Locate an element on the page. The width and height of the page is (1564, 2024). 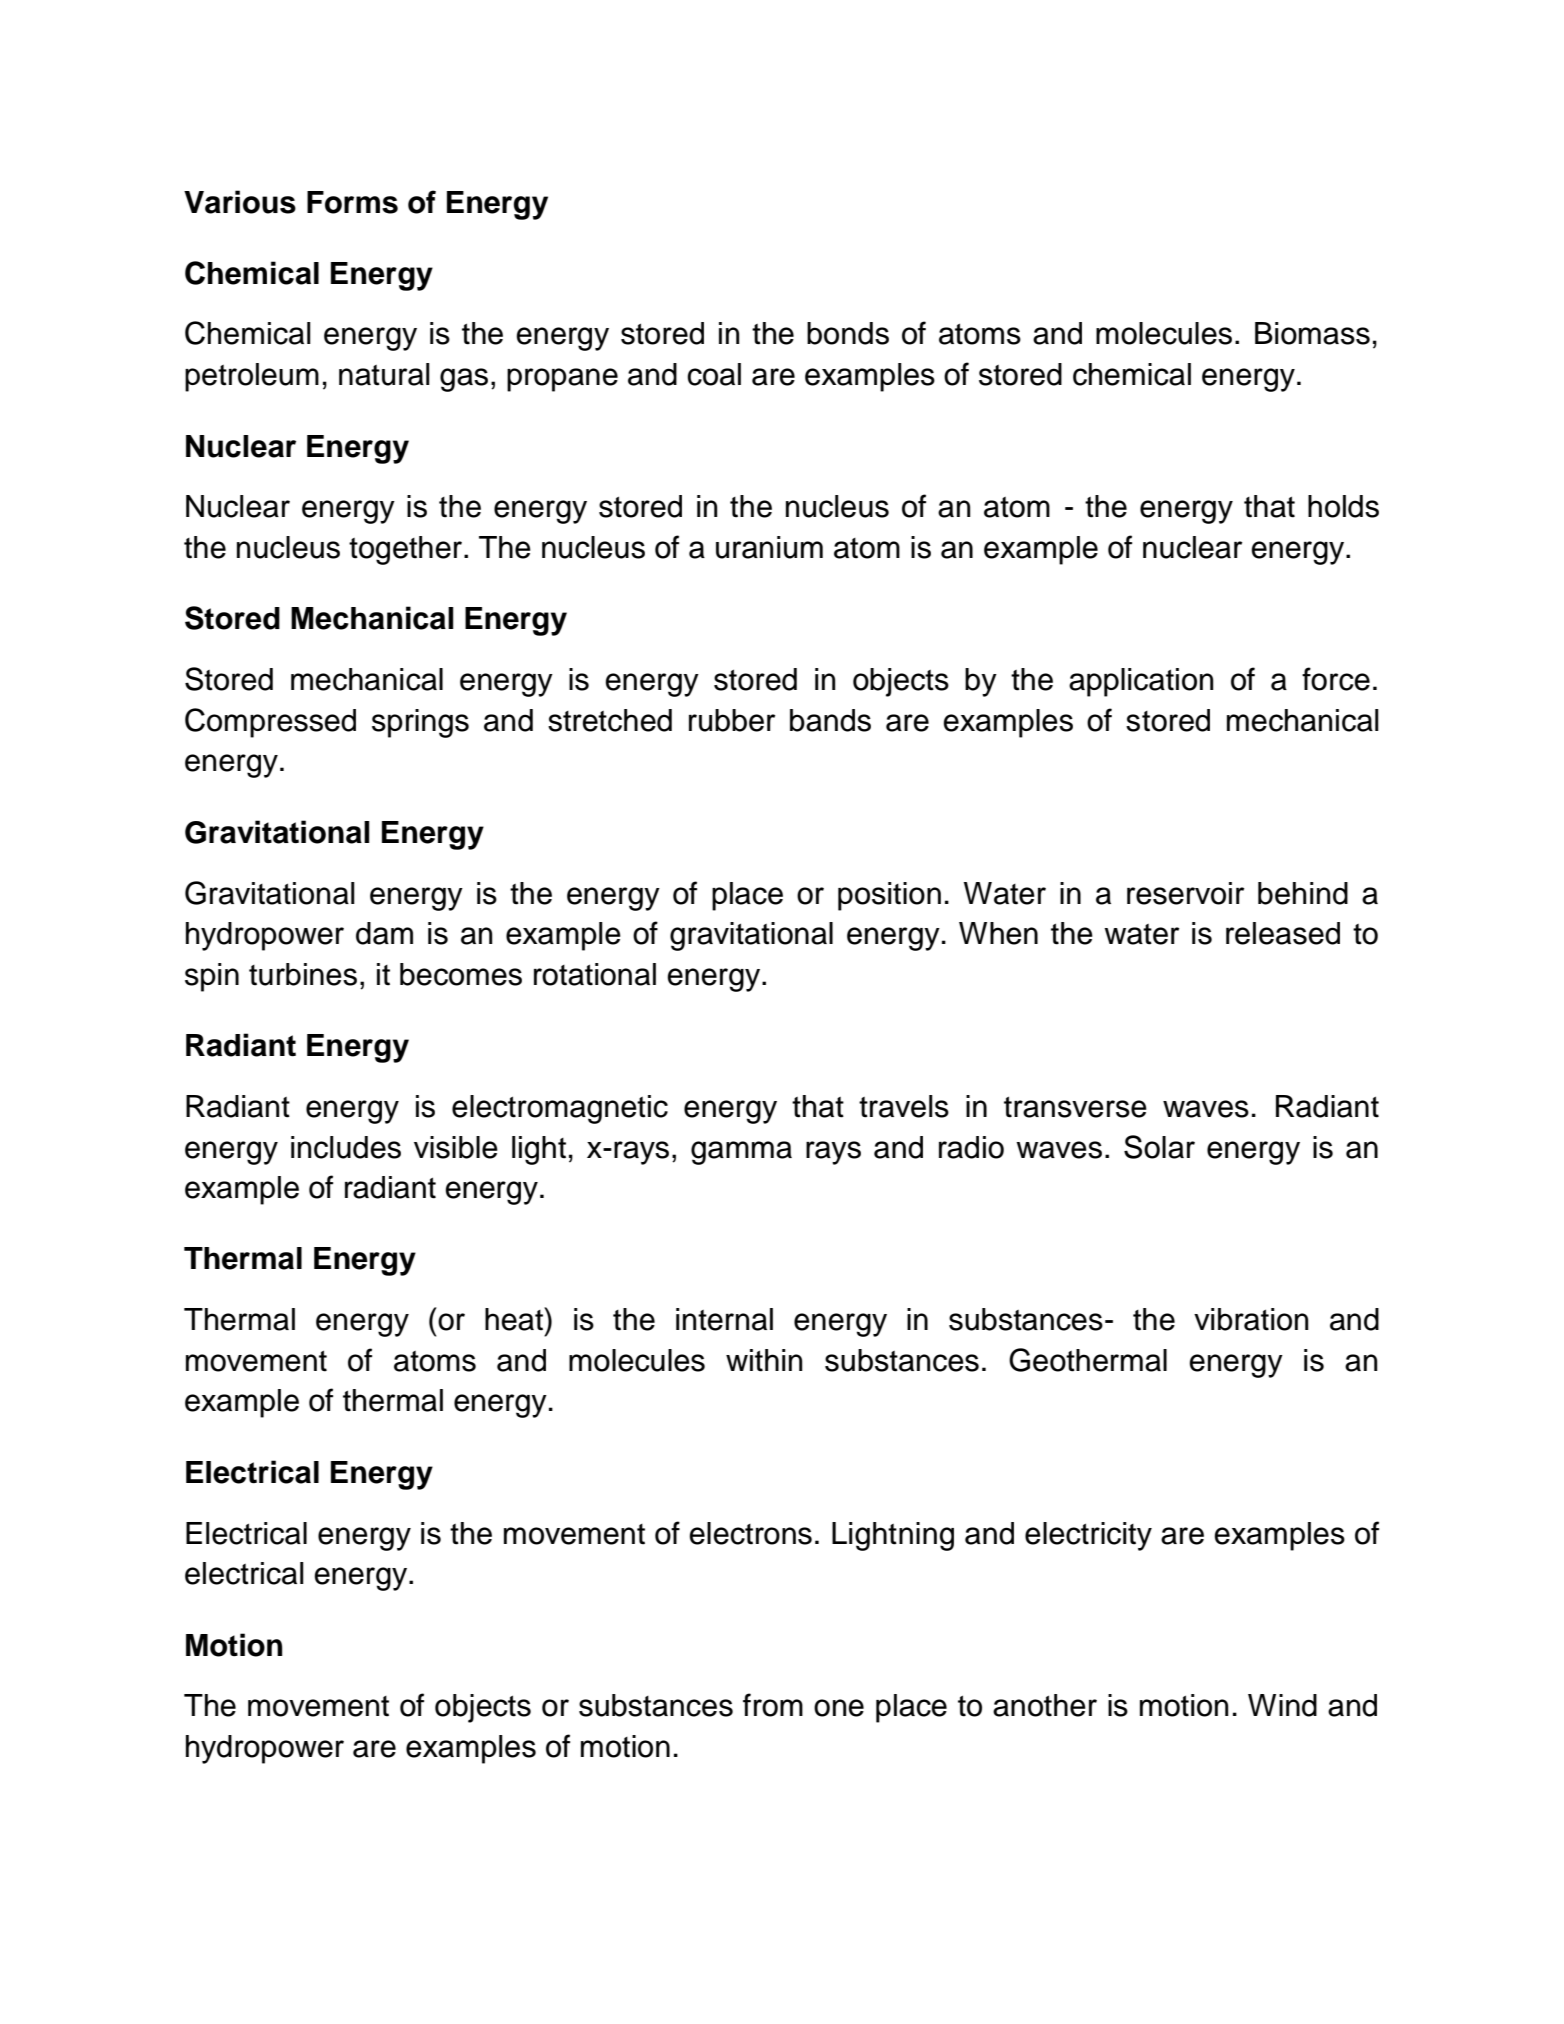
Solar is located at coordinates (1159, 1147).
